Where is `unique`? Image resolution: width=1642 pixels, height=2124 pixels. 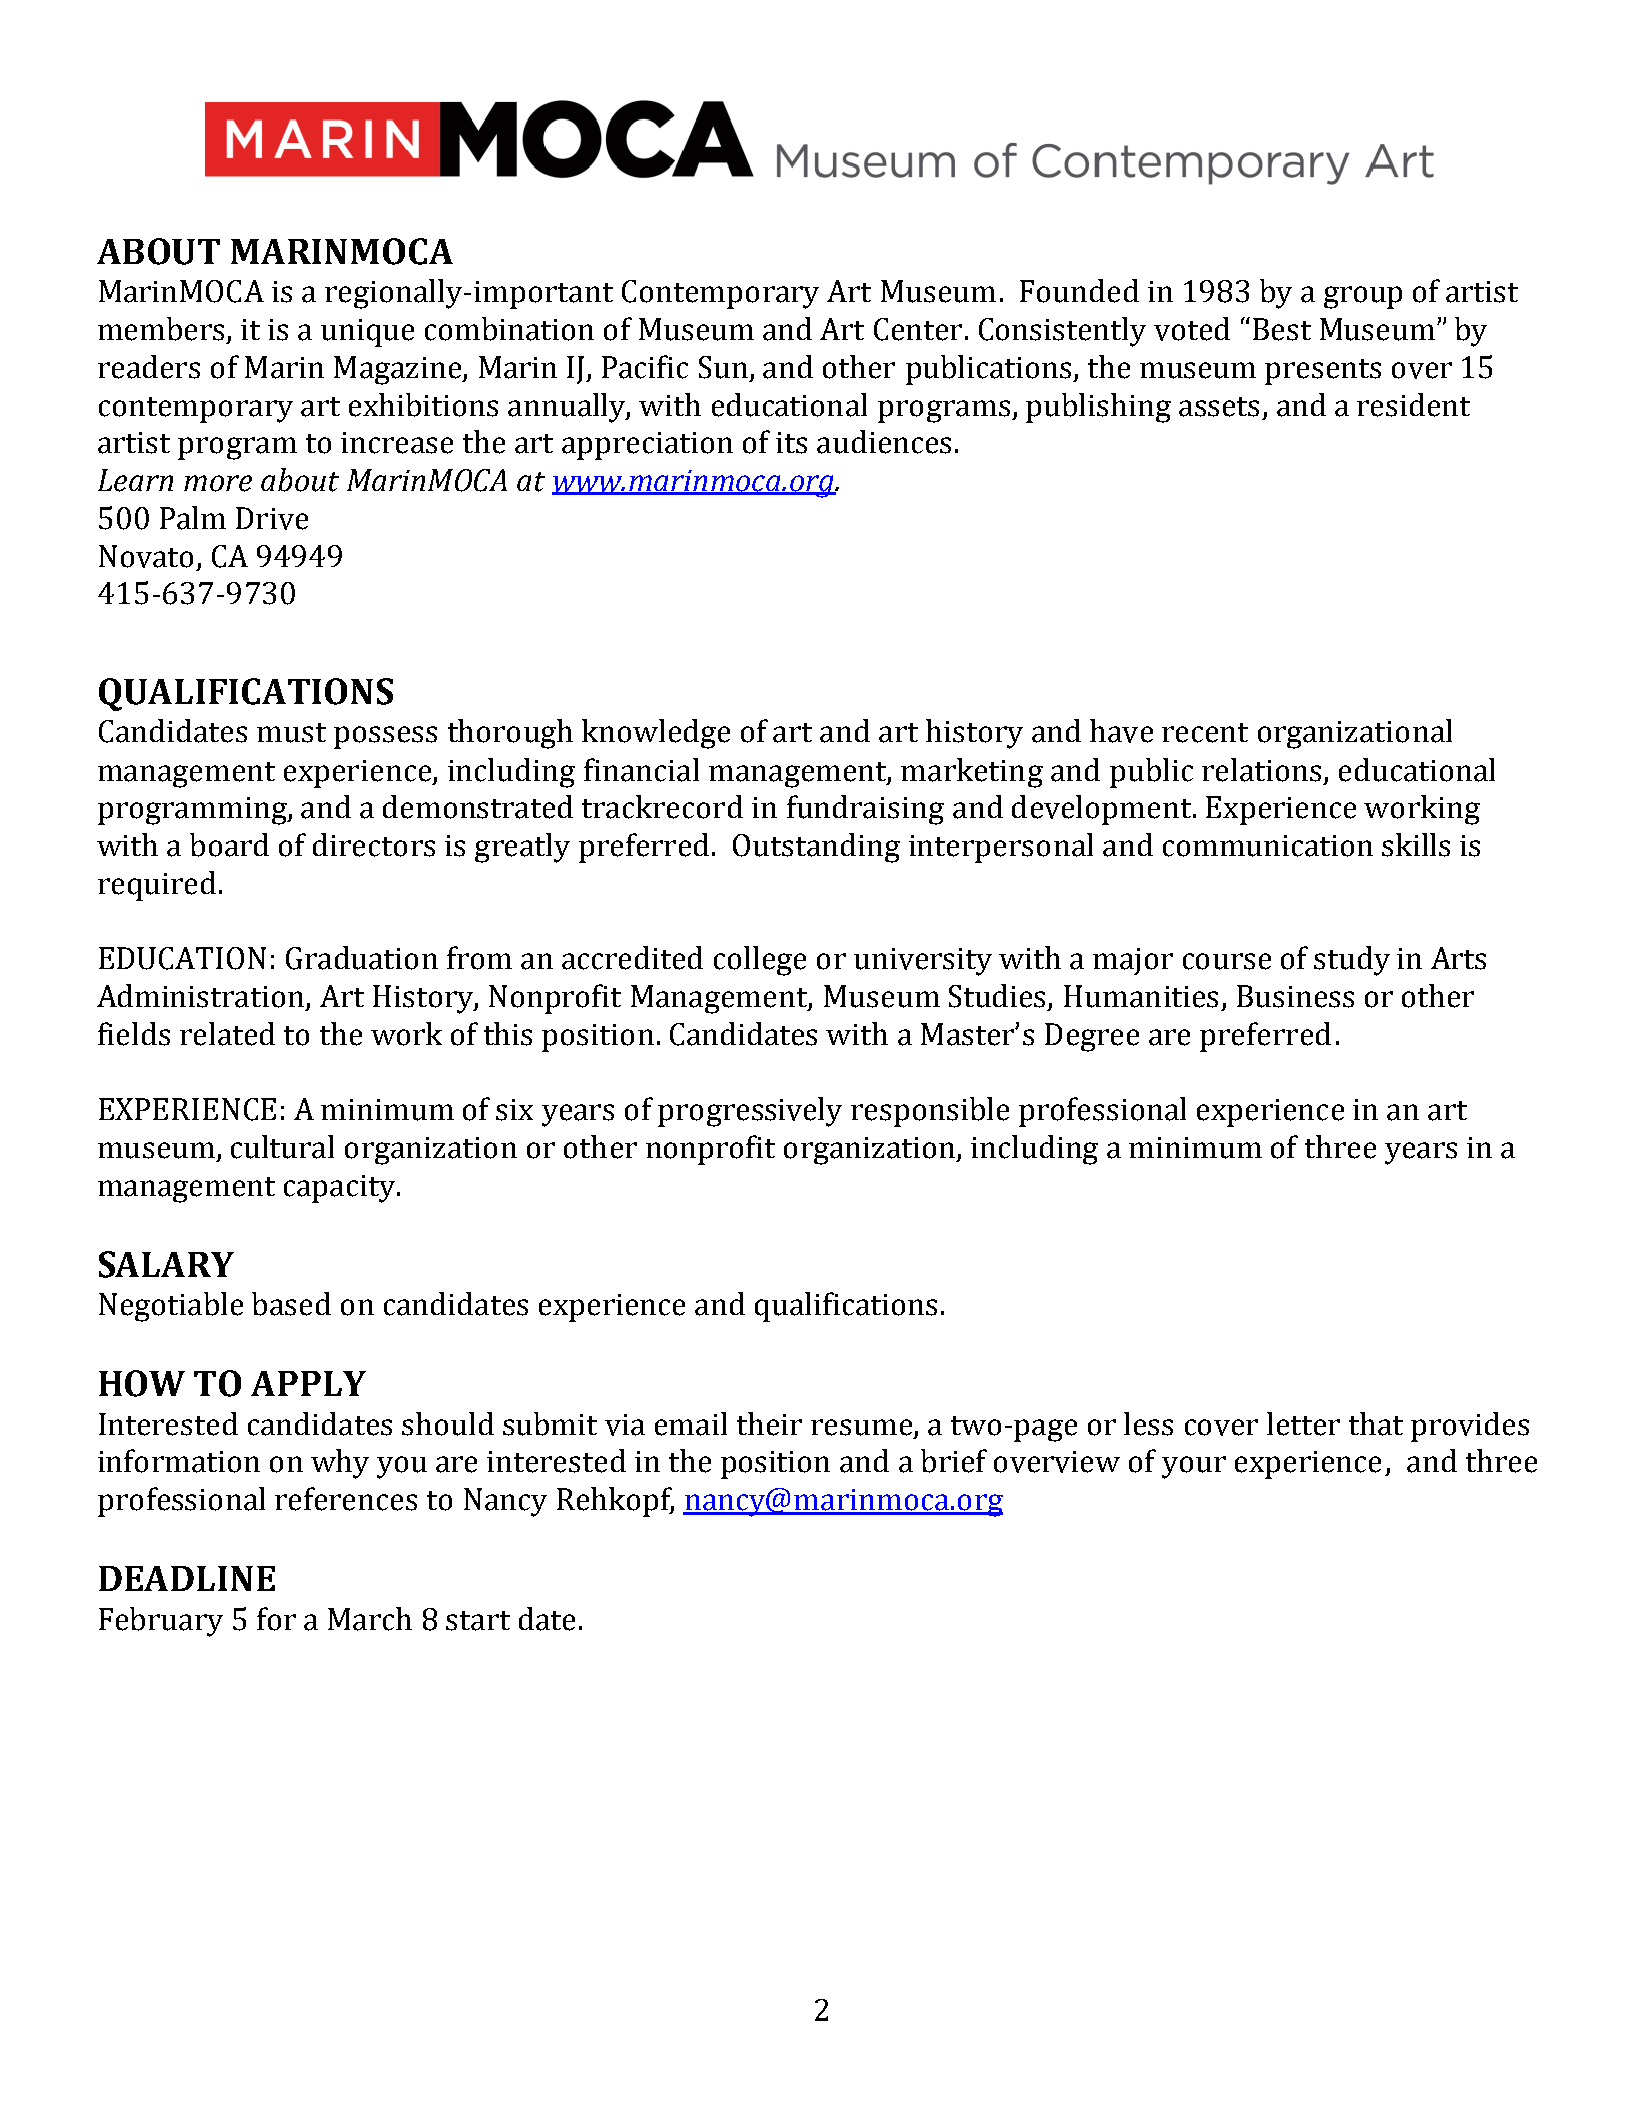 unique is located at coordinates (367, 333).
